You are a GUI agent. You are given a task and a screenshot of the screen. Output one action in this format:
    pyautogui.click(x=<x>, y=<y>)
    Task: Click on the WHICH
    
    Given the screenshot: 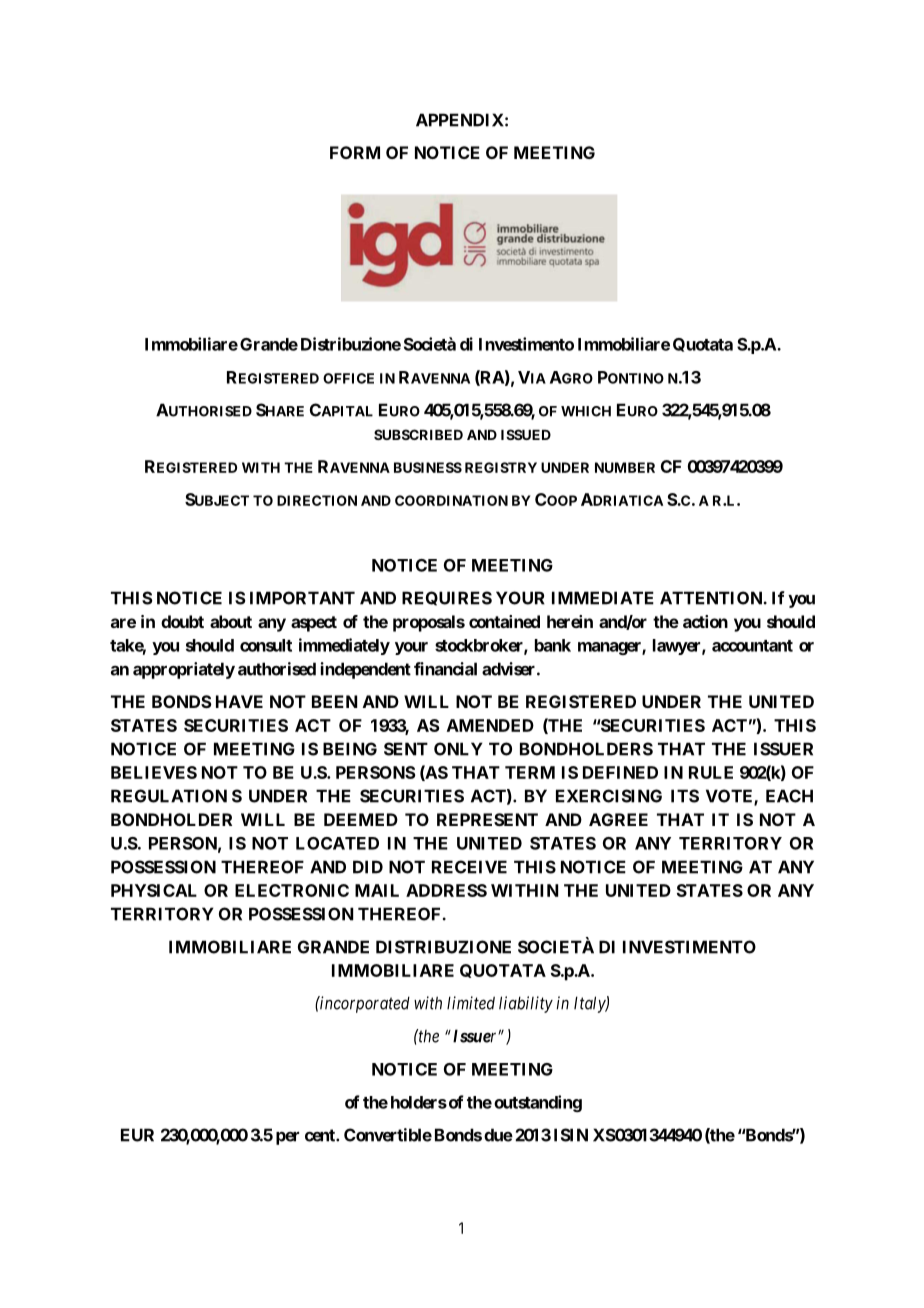 What is the action you would take?
    pyautogui.click(x=586, y=411)
